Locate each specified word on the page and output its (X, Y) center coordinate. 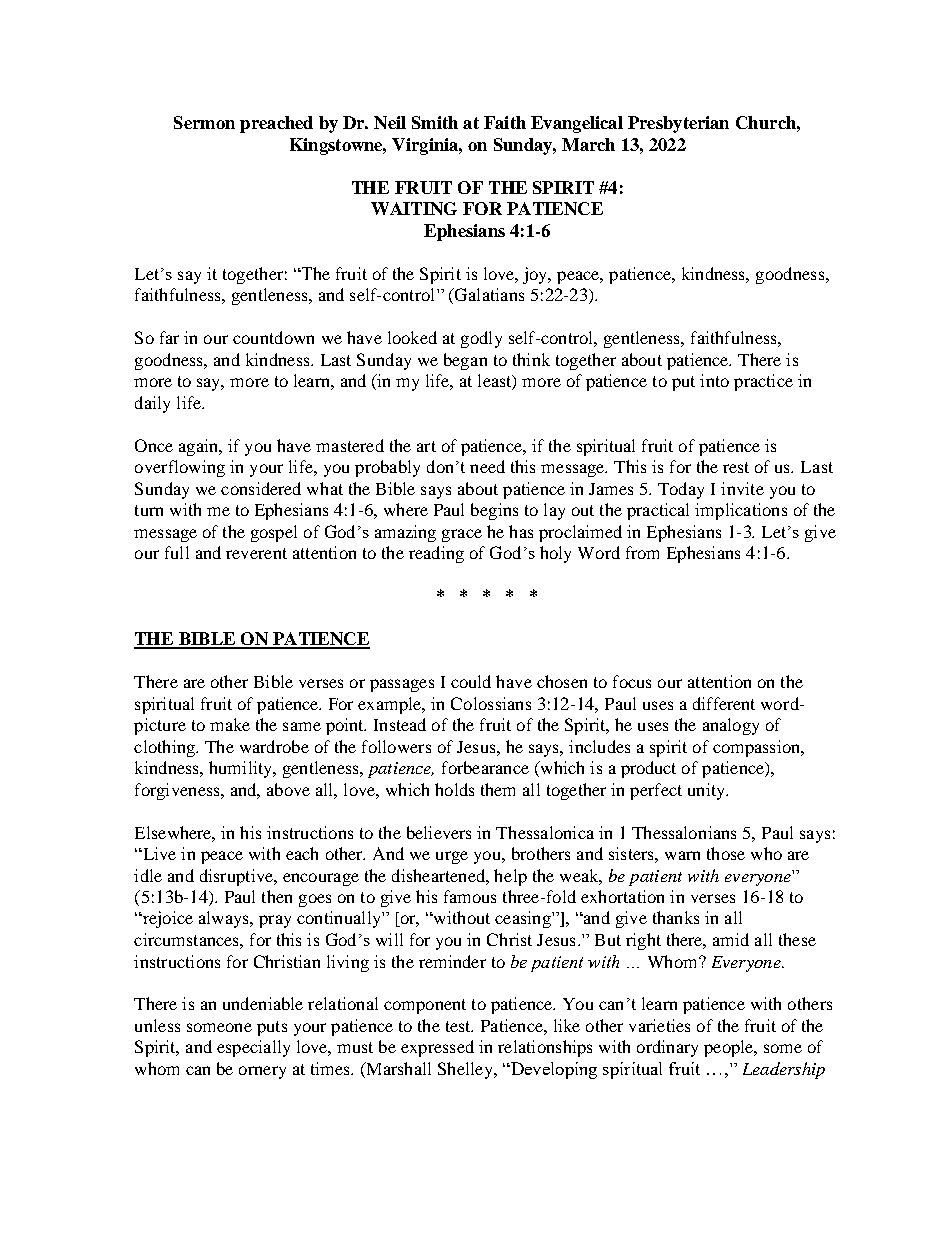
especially (253, 1048)
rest (736, 467)
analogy (731, 726)
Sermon (204, 122)
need (487, 466)
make (230, 724)
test (459, 1026)
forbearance (485, 767)
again (200, 447)
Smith (435, 122)
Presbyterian (678, 124)
